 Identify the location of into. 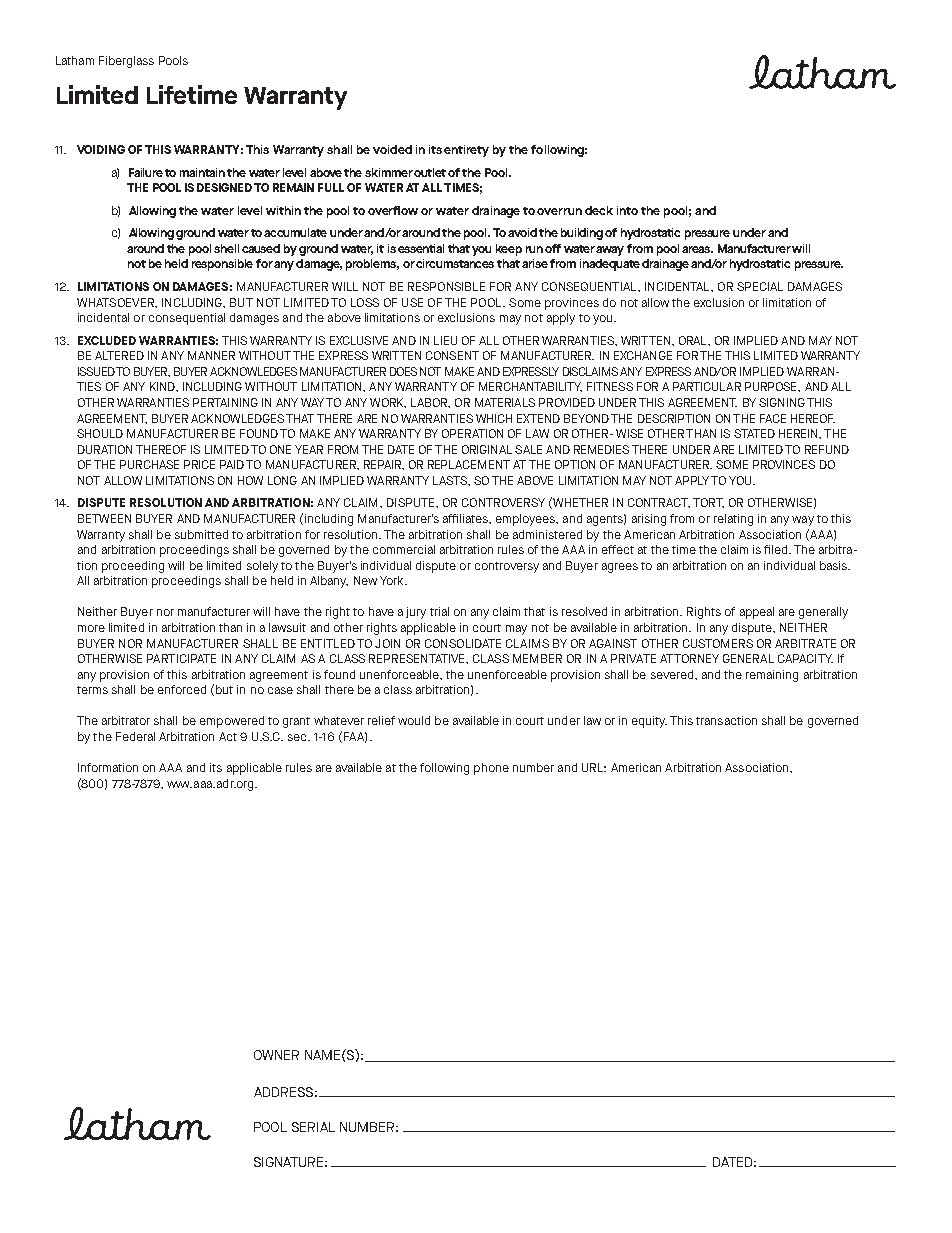
(627, 210).
